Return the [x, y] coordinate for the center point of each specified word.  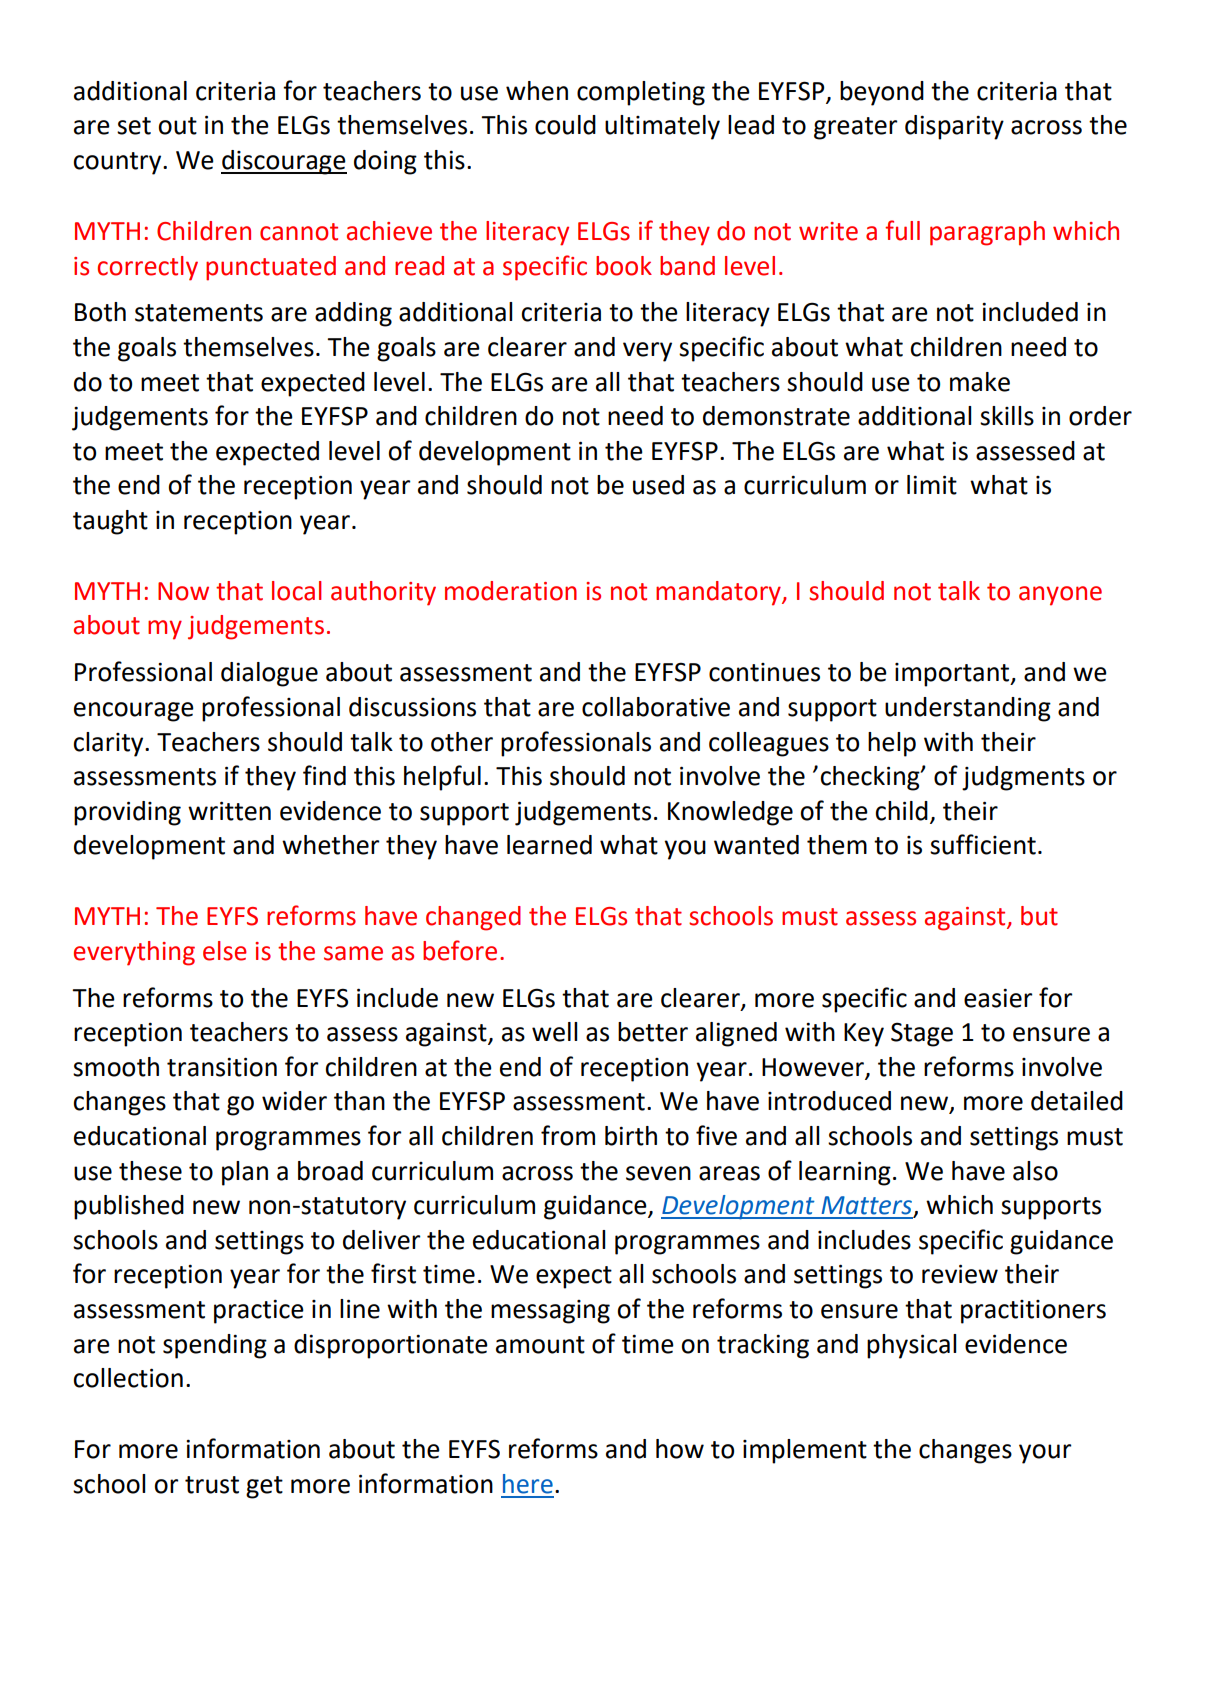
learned [549, 845]
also [1035, 1171]
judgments [1023, 778]
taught [110, 522]
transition [222, 1067]
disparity [954, 127]
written [229, 811]
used [658, 485]
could [565, 125]
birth [631, 1136]
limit [932, 485]
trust [212, 1485]
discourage [284, 162]
